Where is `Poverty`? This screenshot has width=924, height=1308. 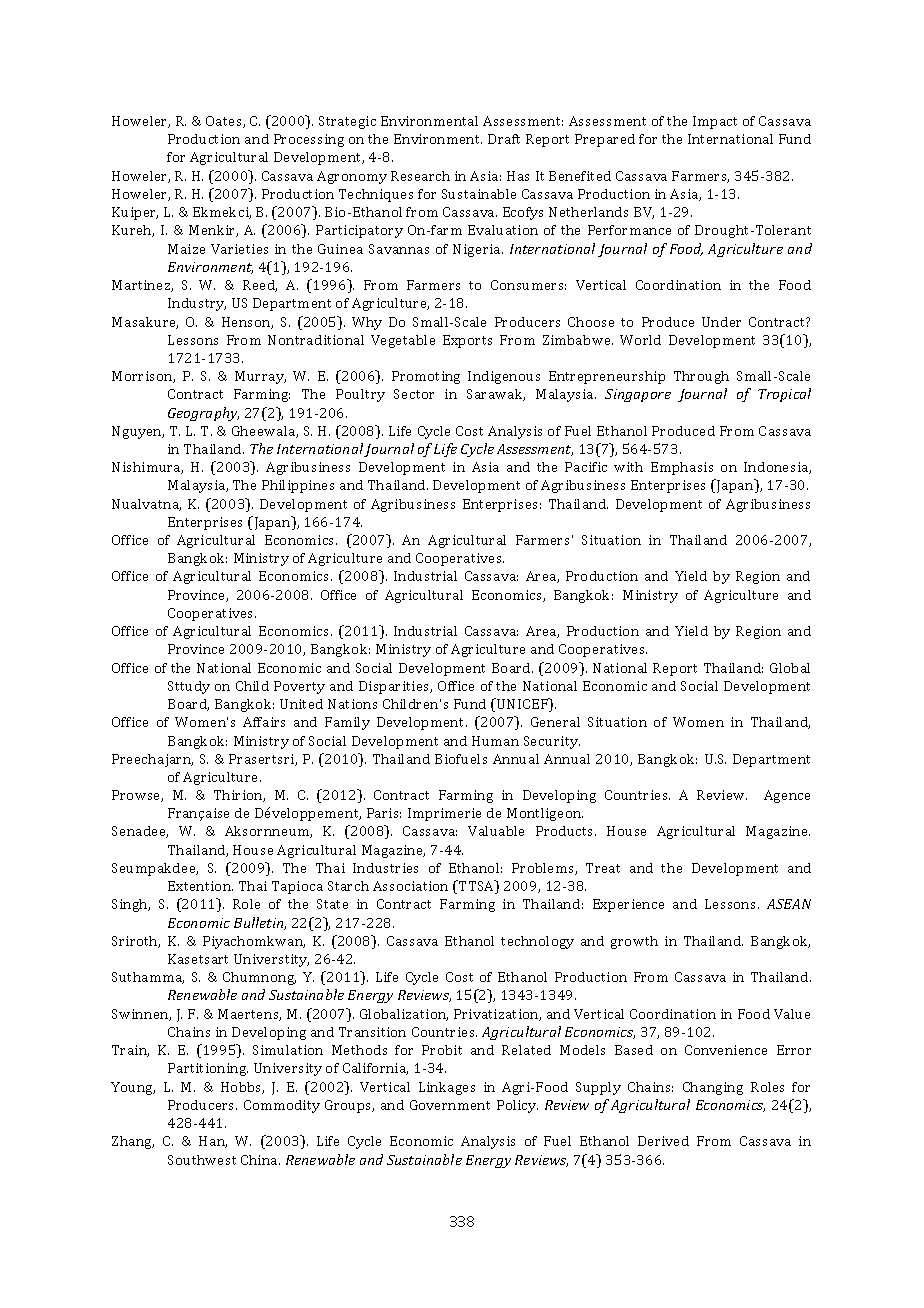 Poverty is located at coordinates (299, 687).
